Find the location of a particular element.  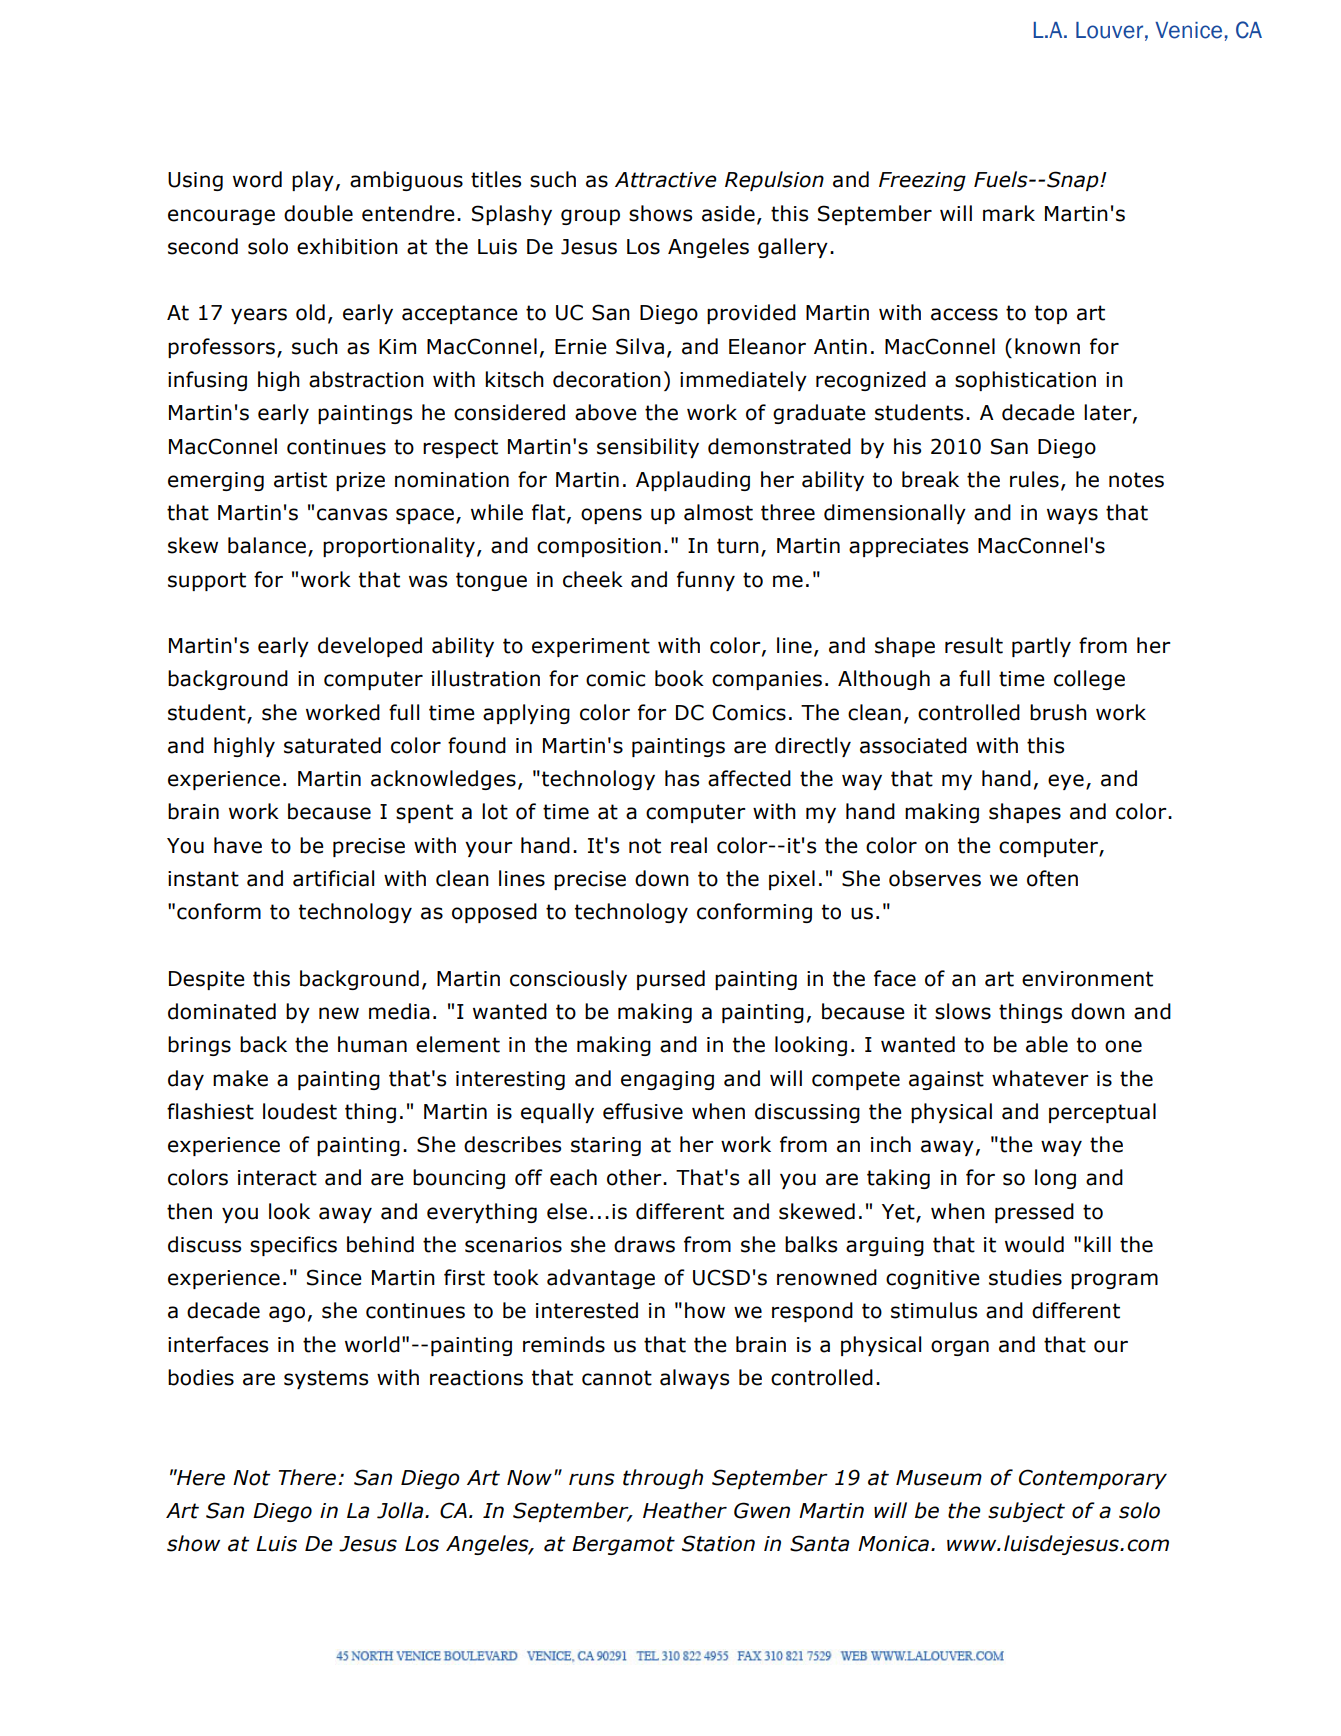

new is located at coordinates (339, 1013).
